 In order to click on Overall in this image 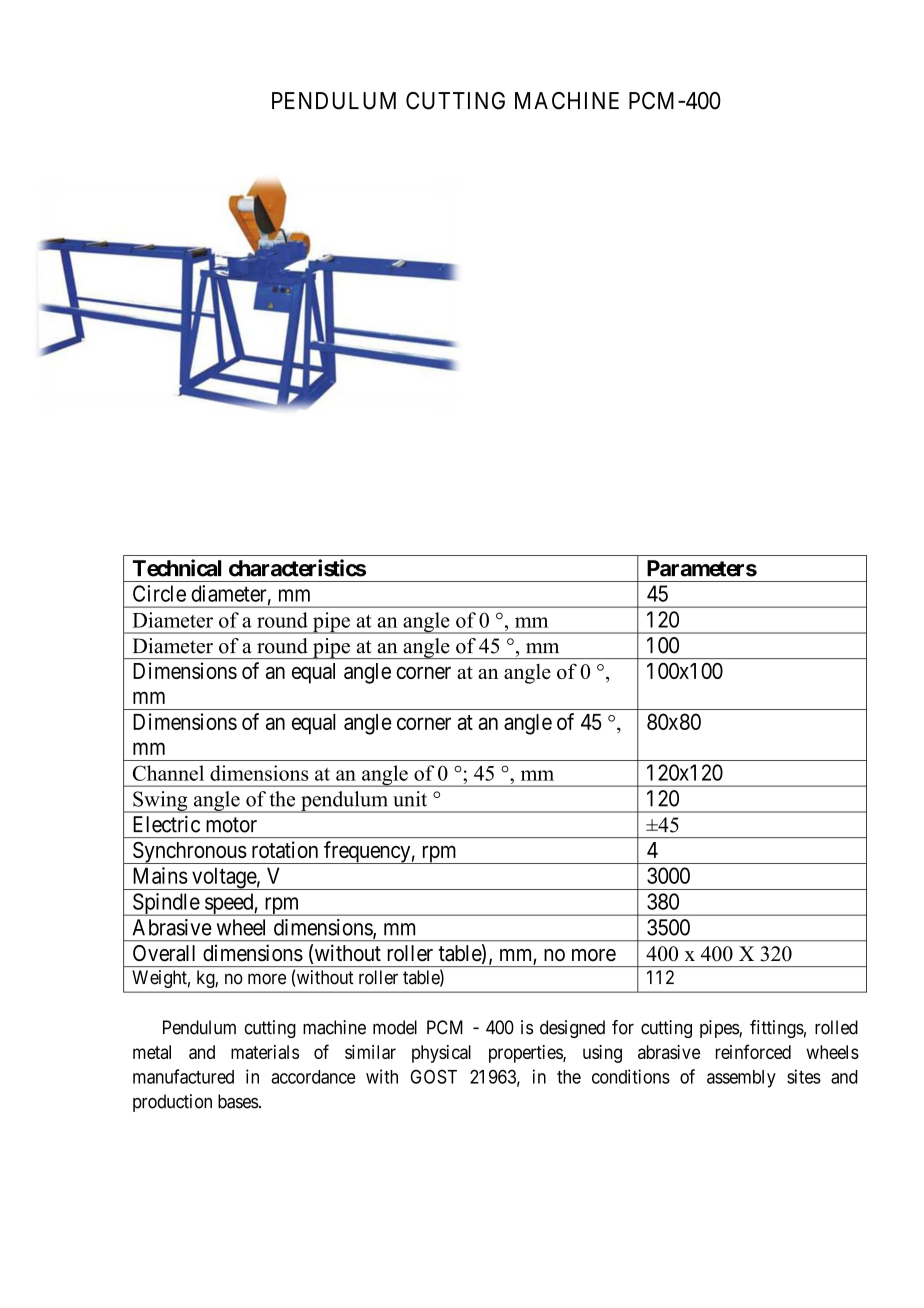, I will do `click(164, 953)`.
